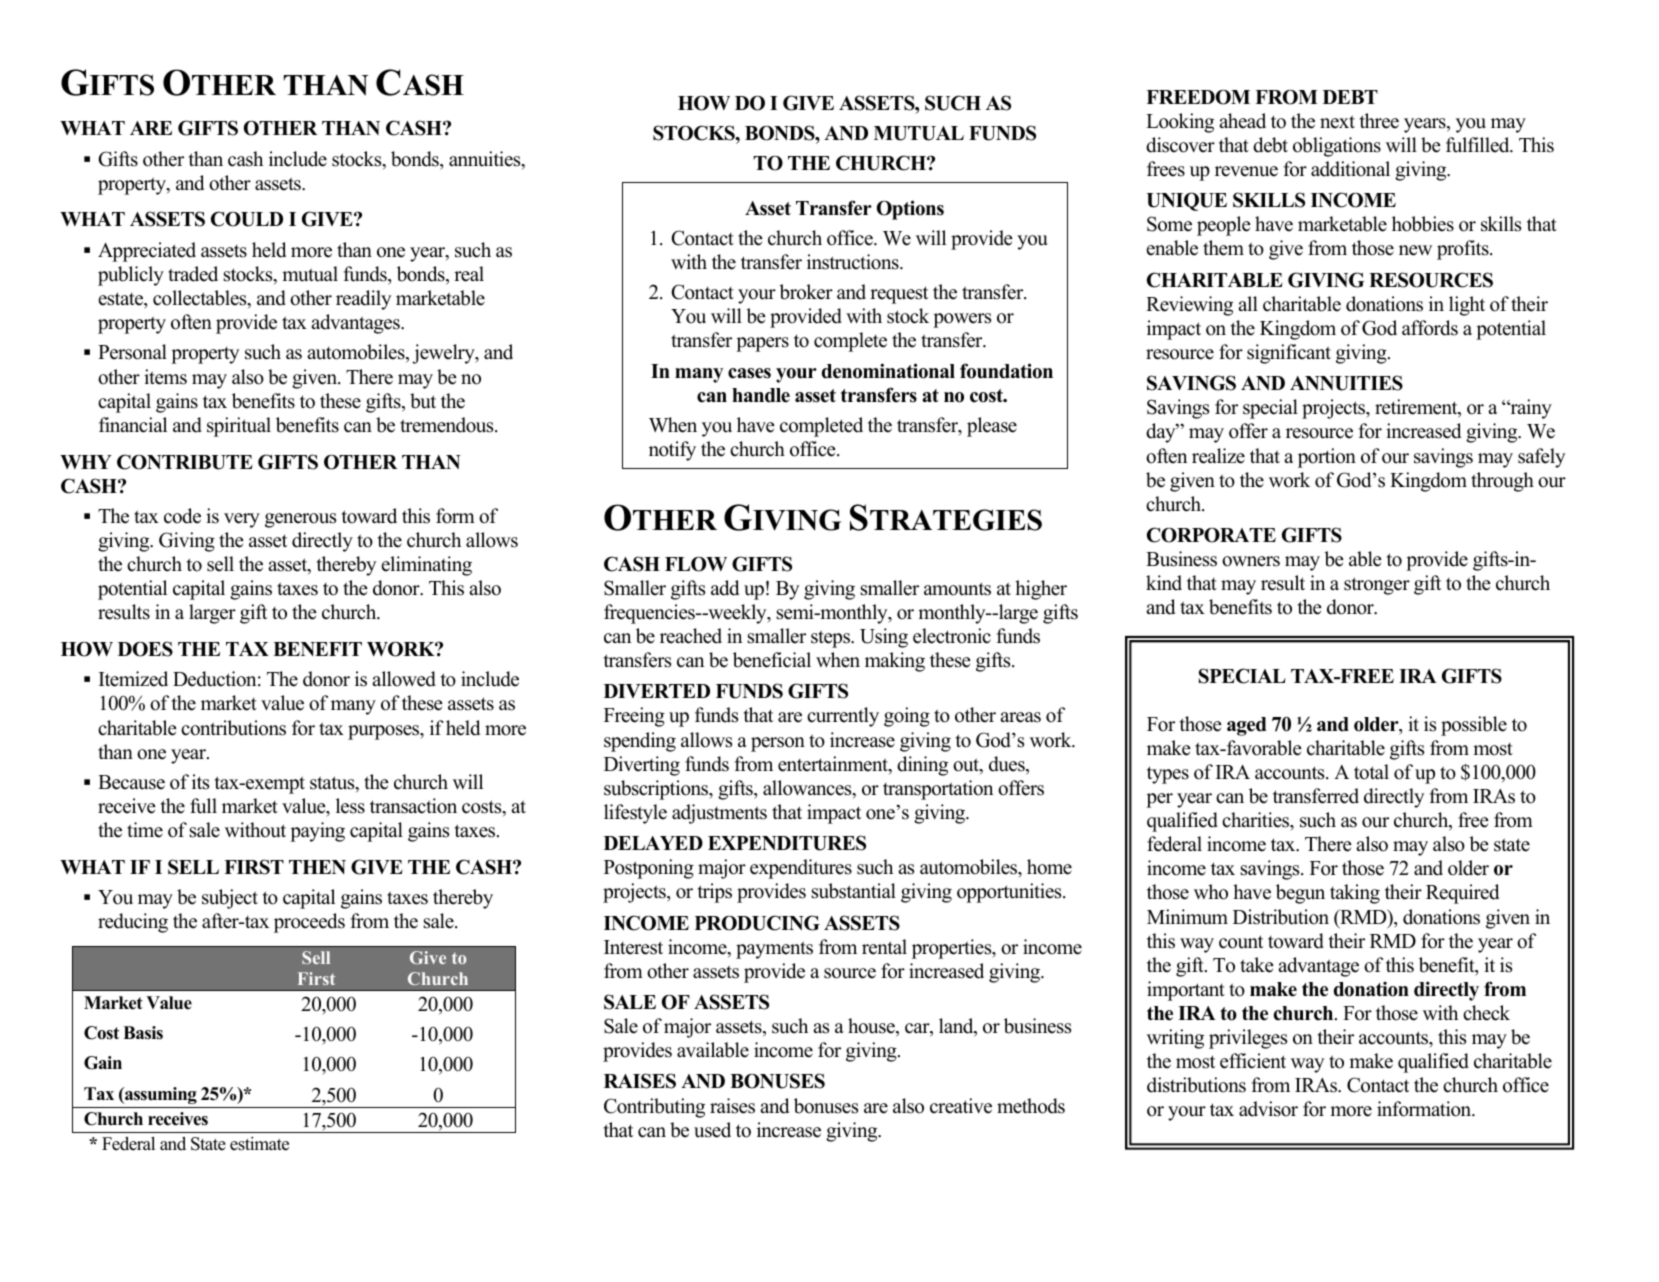 The image size is (1659, 1282). I want to click on steps, so click(831, 639).
